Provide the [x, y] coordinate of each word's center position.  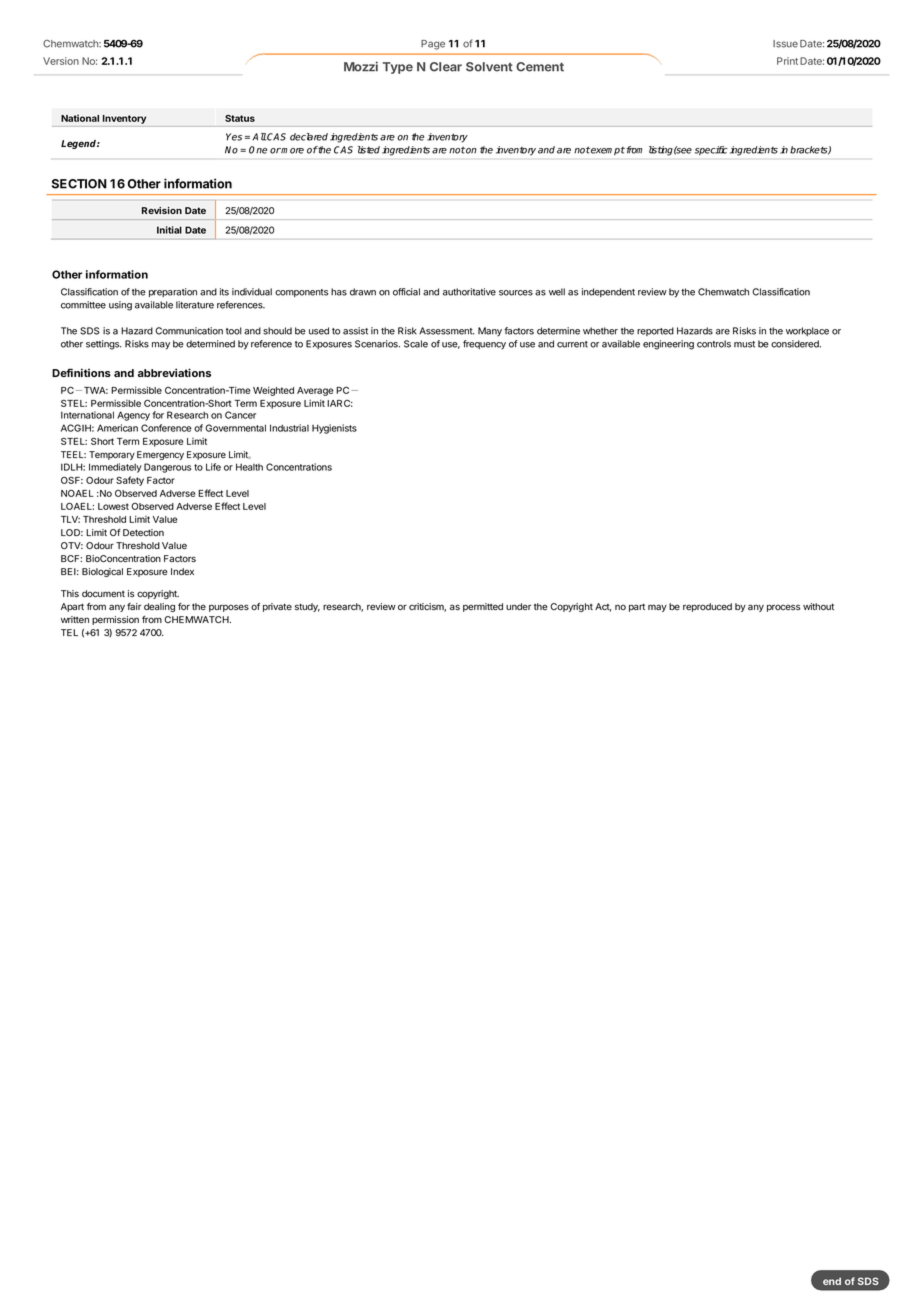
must [744, 344]
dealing [159, 607]
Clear [446, 67]
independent [608, 292]
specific [711, 150]
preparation [173, 292]
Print [787, 61]
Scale [416, 344]
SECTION [79, 184]
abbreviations [174, 372]
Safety [130, 481]
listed [369, 150]
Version [61, 61]
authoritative [469, 292]
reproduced [707, 607]
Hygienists [334, 429]
